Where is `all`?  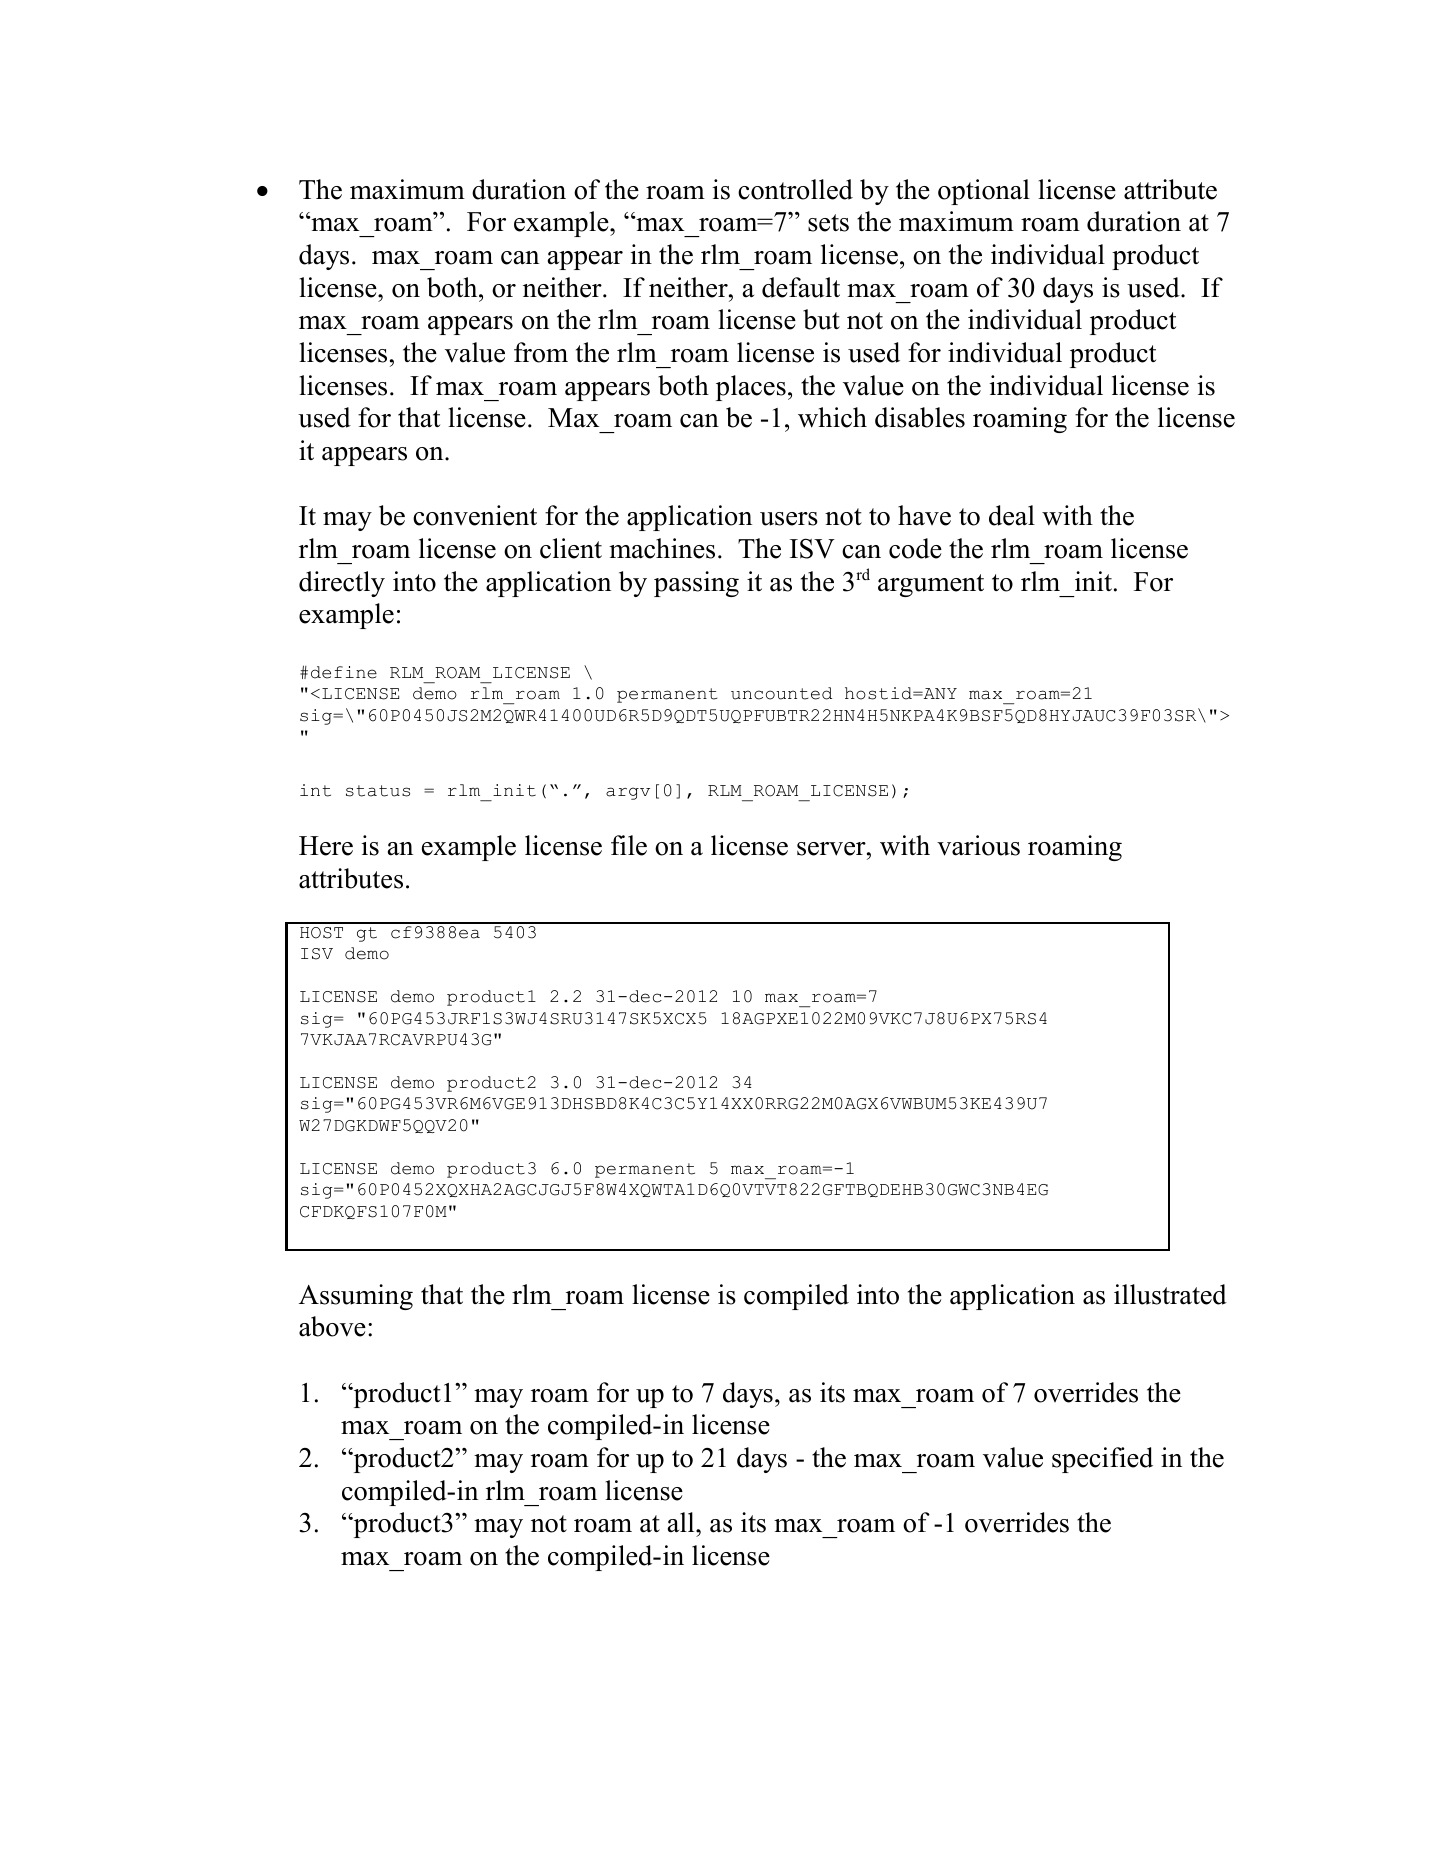 all is located at coordinates (682, 1522).
